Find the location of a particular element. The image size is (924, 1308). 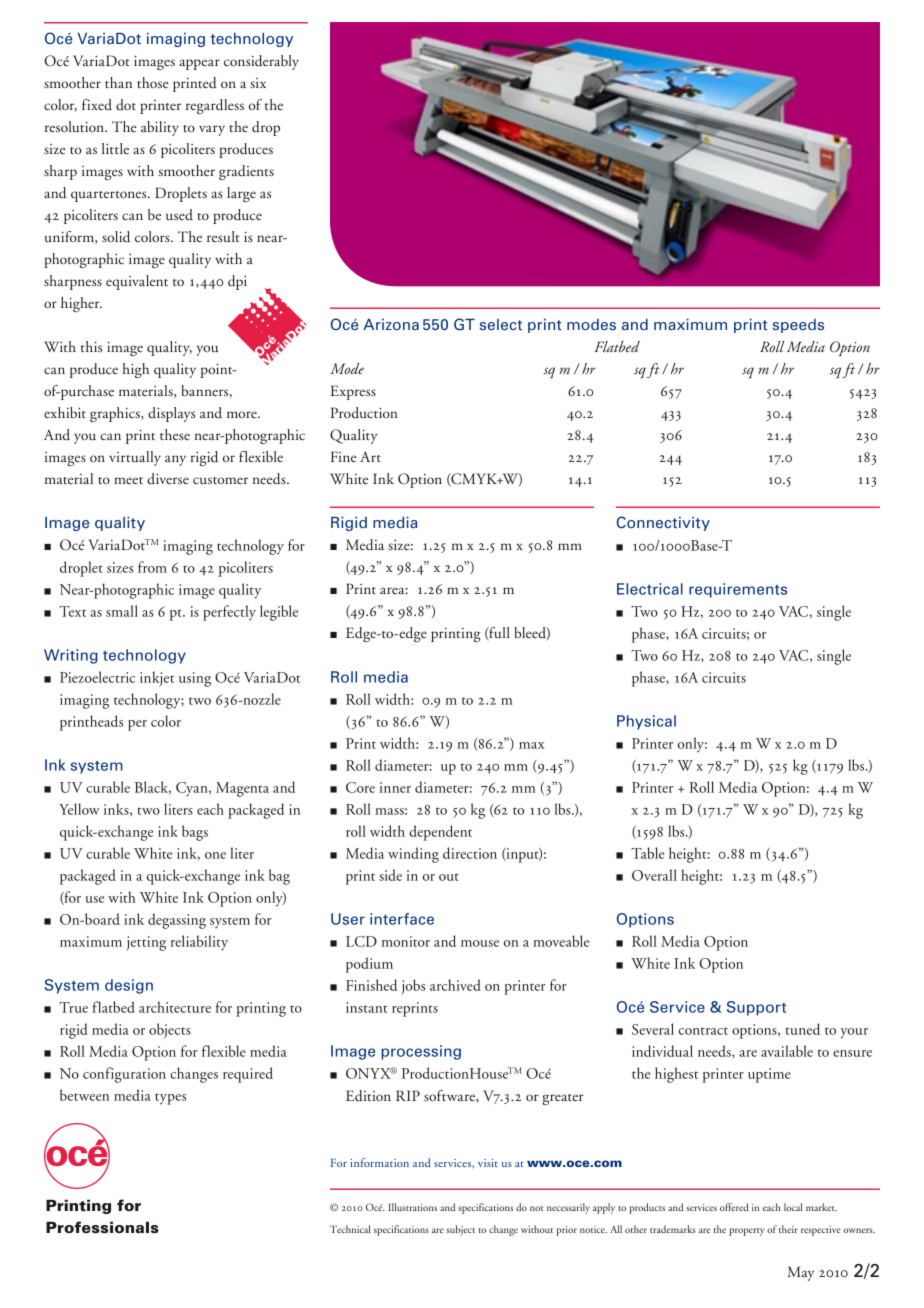

six is located at coordinates (258, 83).
